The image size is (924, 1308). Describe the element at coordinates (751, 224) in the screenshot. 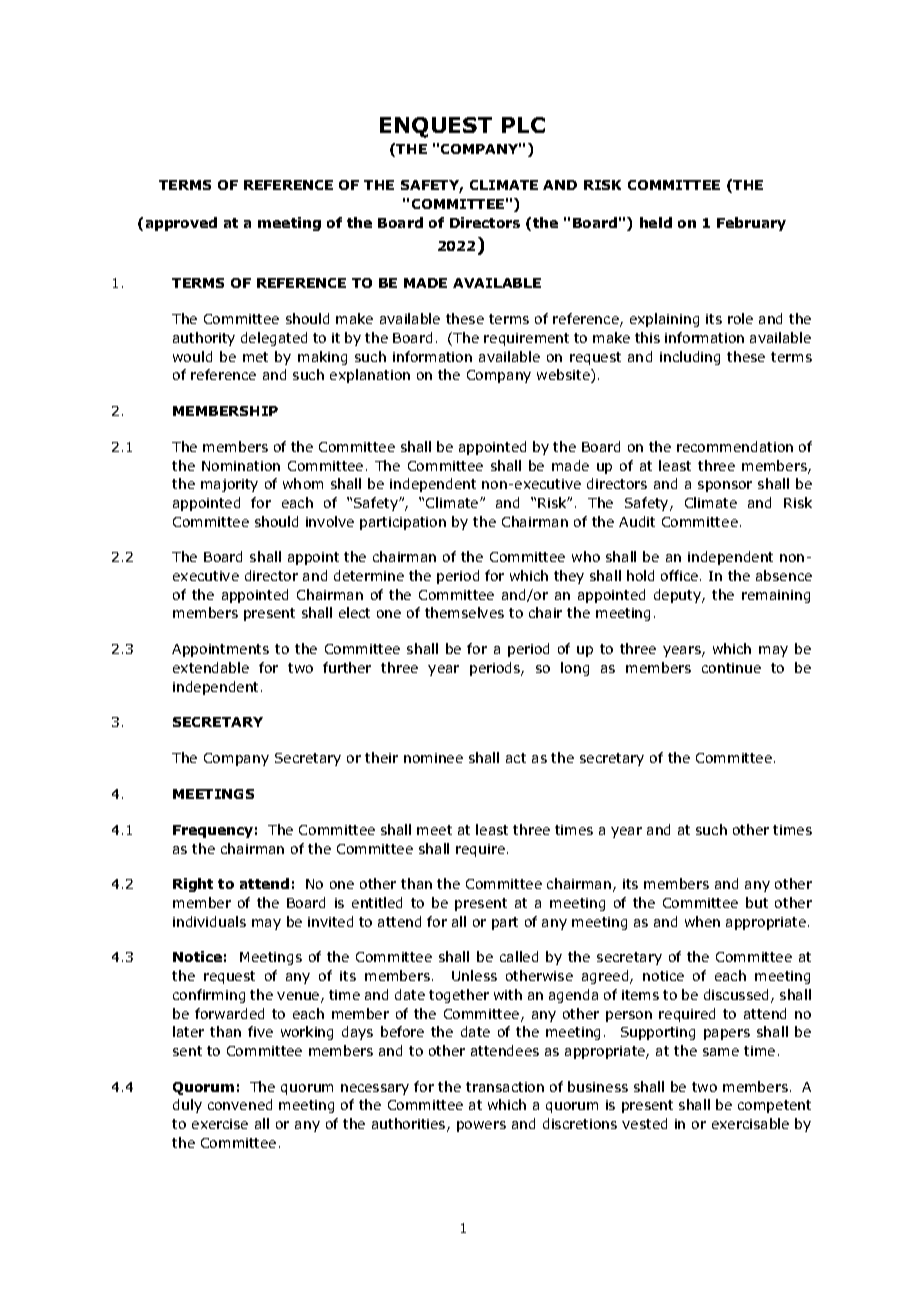

I see `February` at that location.
